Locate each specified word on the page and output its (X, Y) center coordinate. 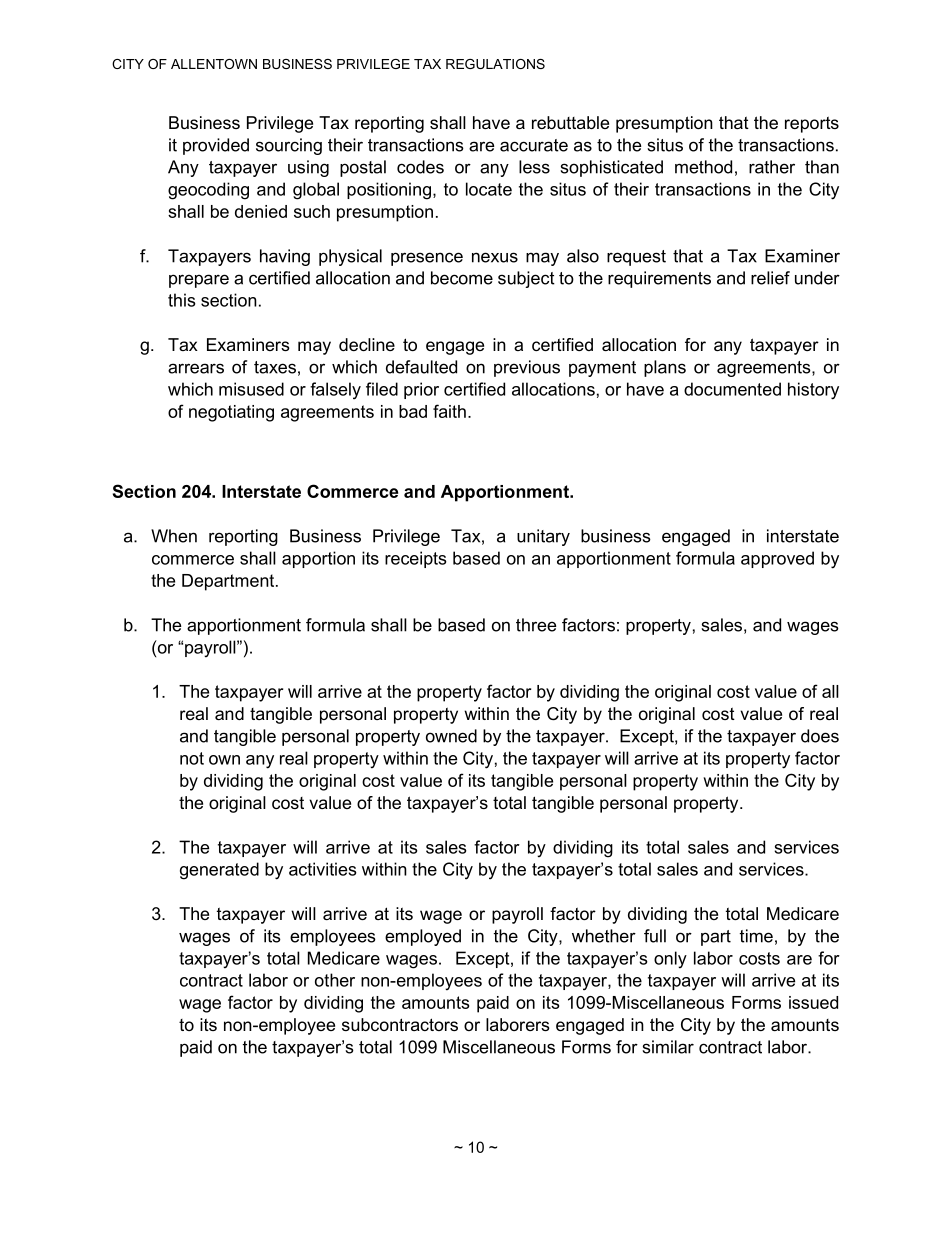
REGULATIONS (495, 64)
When (174, 536)
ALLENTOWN (214, 64)
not (192, 758)
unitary (543, 537)
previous (527, 368)
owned (451, 736)
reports (812, 124)
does (820, 736)
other (335, 980)
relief (770, 278)
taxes (275, 367)
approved (777, 559)
